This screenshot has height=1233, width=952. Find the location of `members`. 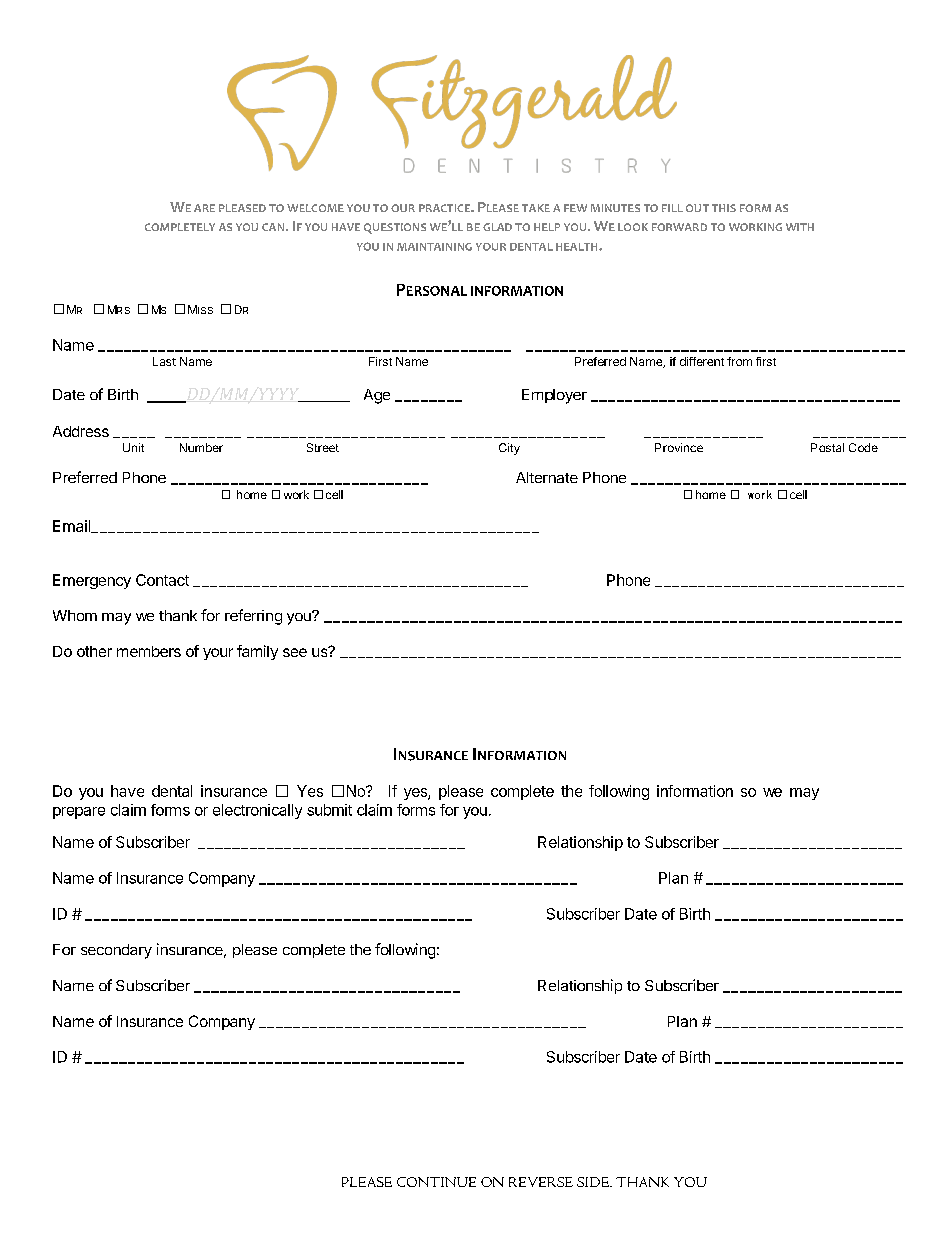

members is located at coordinates (149, 651).
